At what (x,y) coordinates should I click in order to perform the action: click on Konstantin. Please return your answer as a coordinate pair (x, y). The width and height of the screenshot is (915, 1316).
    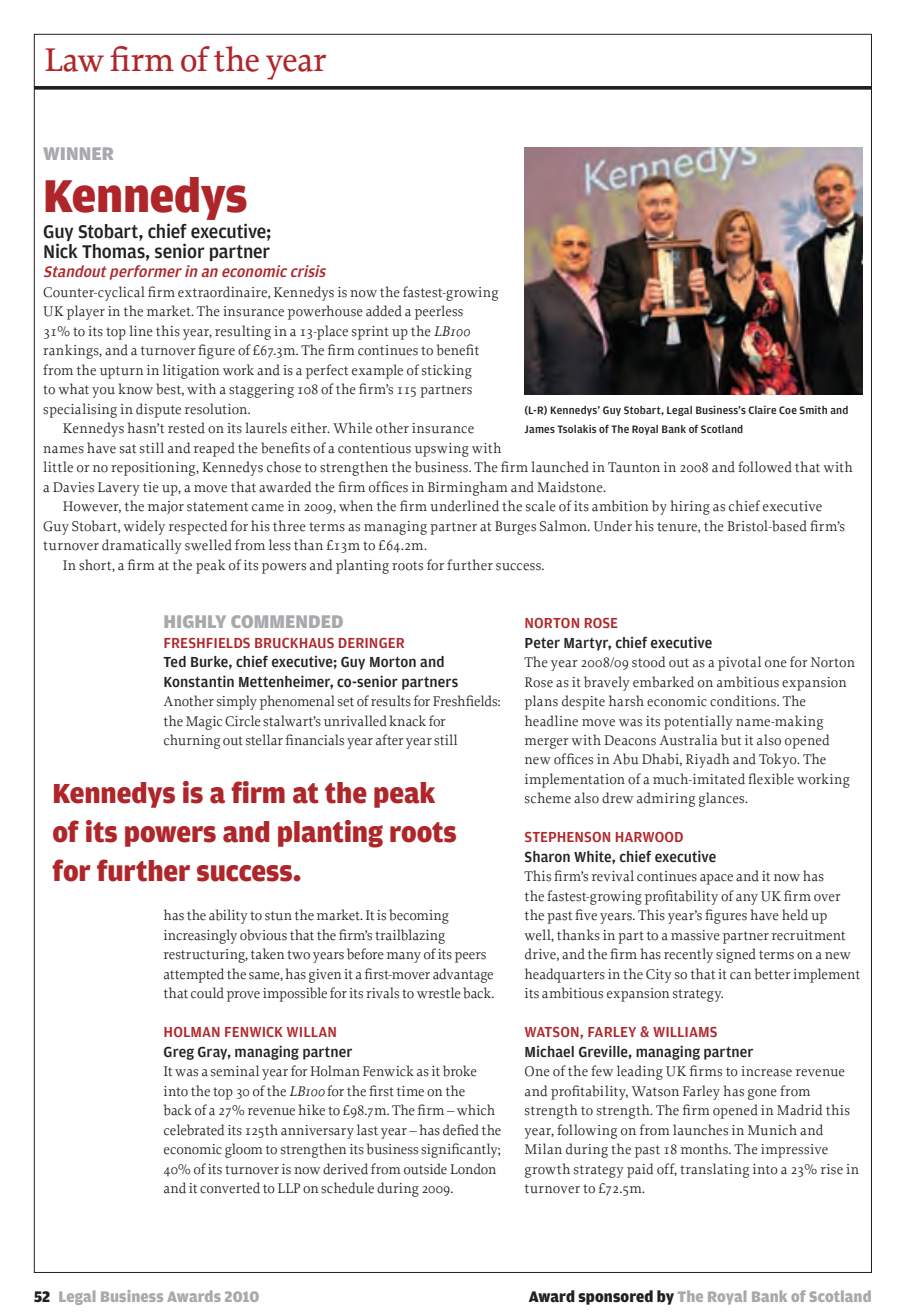
    Looking at the image, I should click on (199, 681).
